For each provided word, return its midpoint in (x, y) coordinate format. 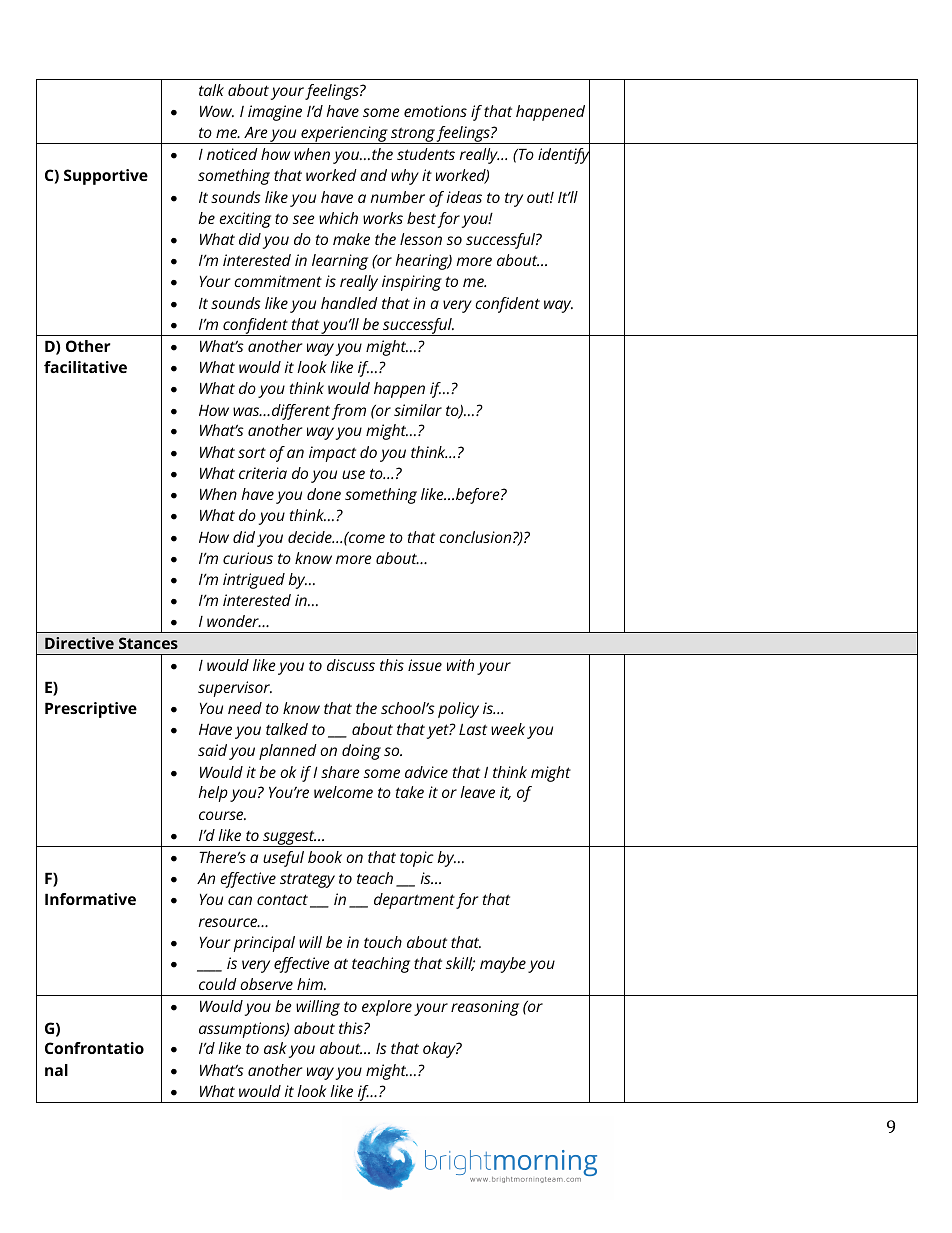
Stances (148, 643)
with (460, 665)
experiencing (344, 135)
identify (564, 156)
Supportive (106, 177)
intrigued (254, 581)
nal (56, 1070)
